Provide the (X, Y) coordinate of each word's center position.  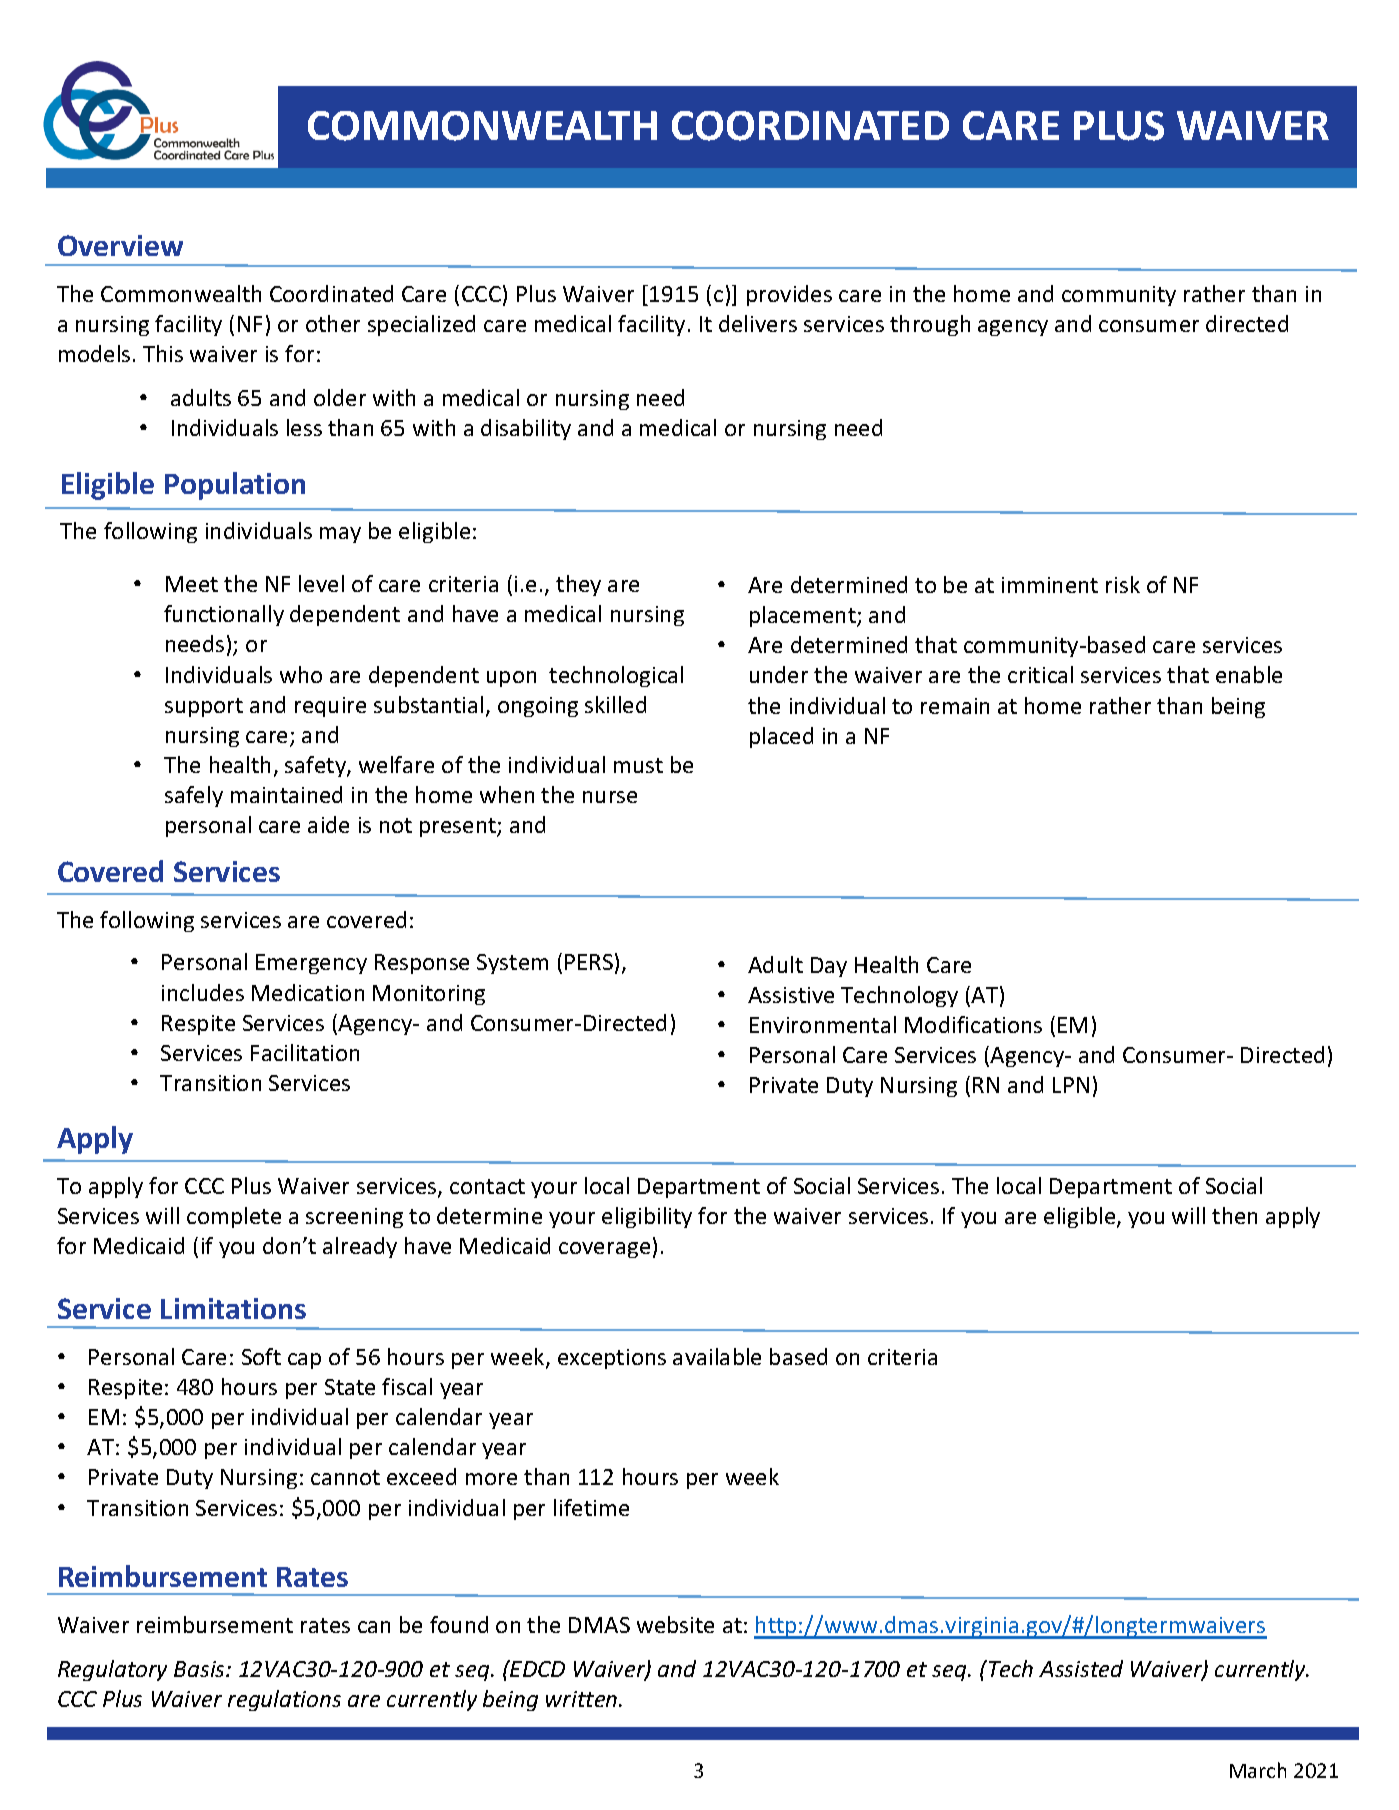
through (930, 325)
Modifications (973, 1024)
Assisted (1081, 1668)
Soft (261, 1356)
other (333, 323)
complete (234, 1217)
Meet (192, 584)
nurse (610, 797)
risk (1123, 584)
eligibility (647, 1217)
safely (194, 796)
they (578, 585)
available (717, 1356)
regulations (284, 1700)
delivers (758, 323)
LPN (1071, 1085)
